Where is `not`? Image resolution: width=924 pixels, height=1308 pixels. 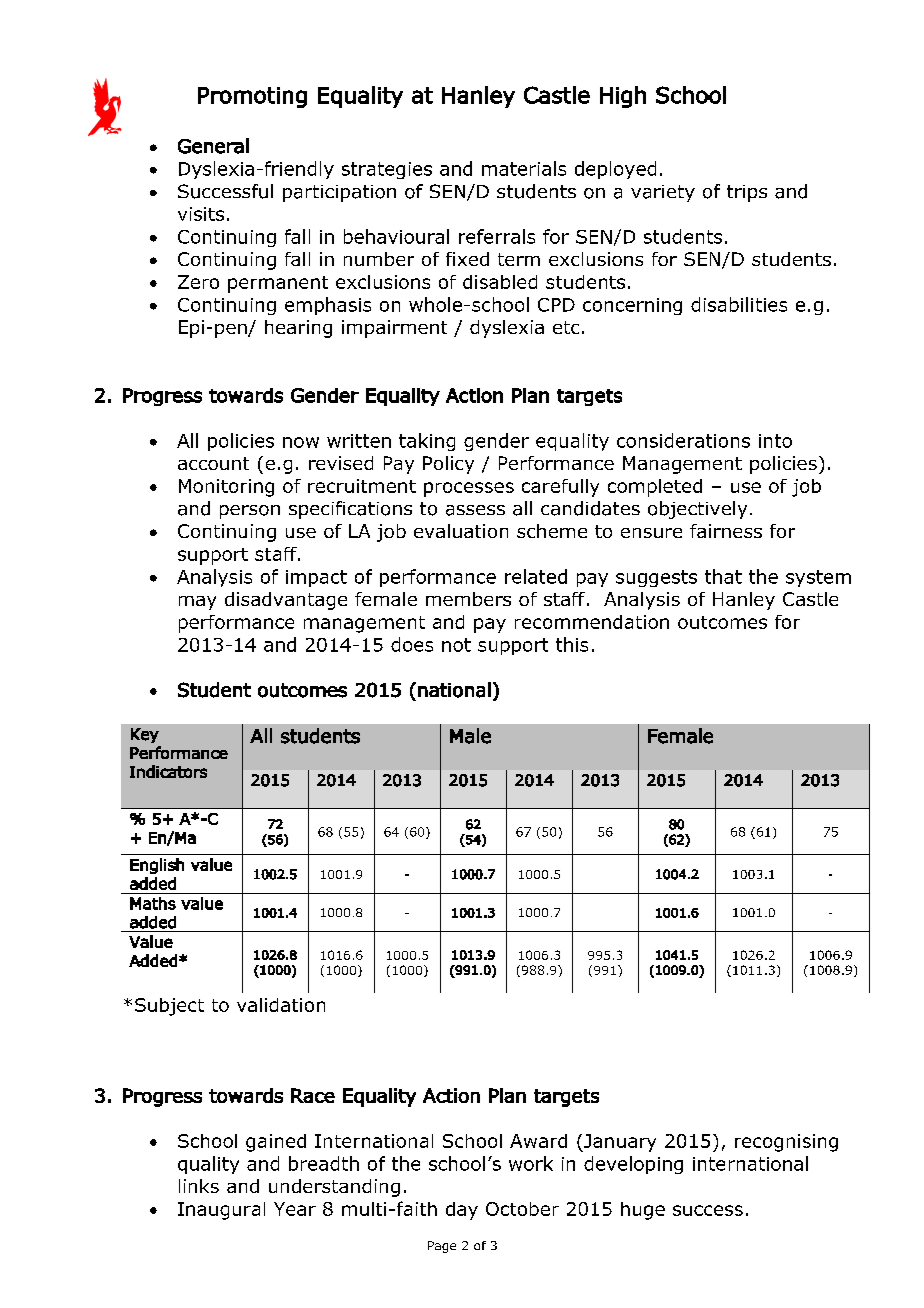 not is located at coordinates (456, 645).
